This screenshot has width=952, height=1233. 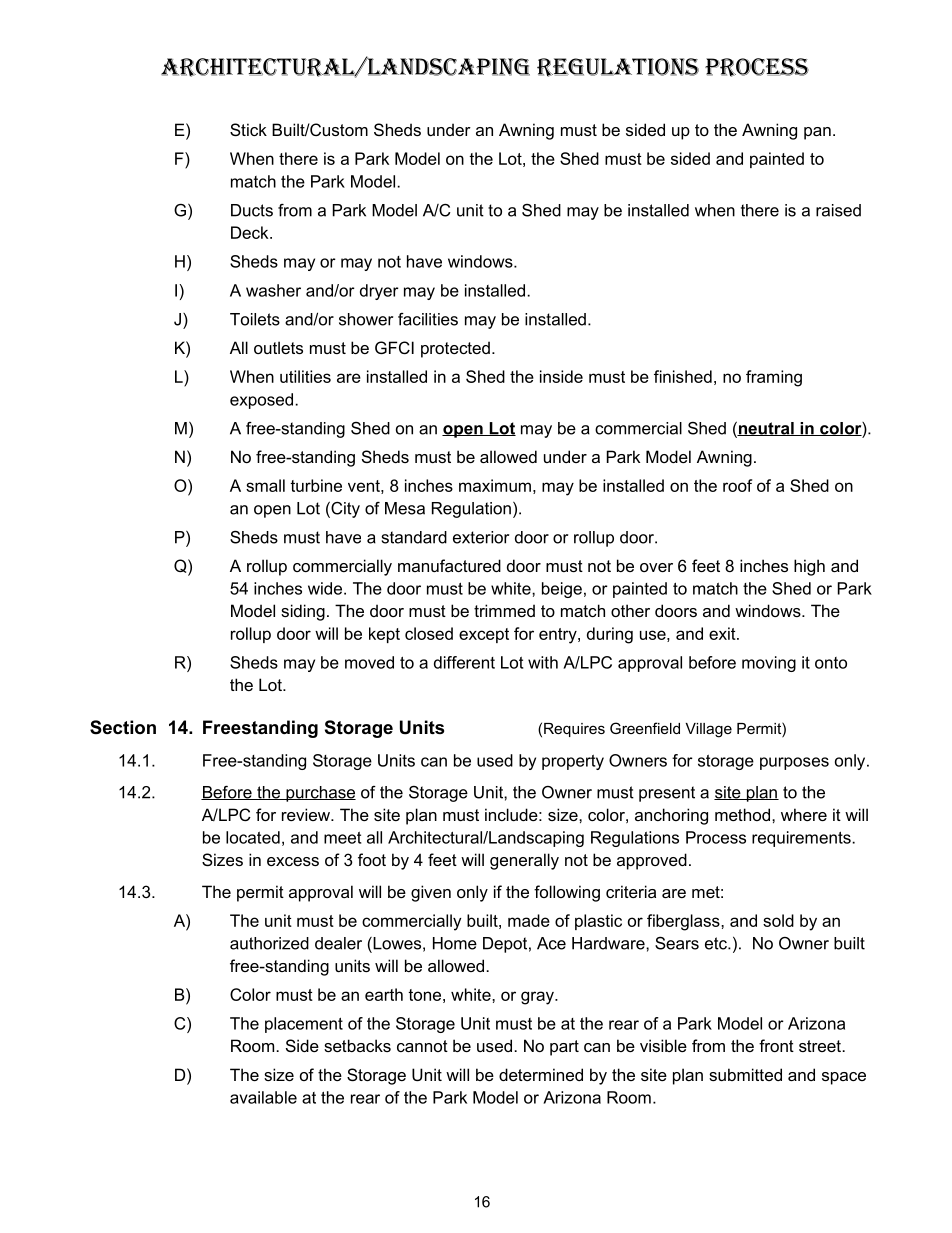 I want to click on available, so click(x=263, y=1097).
